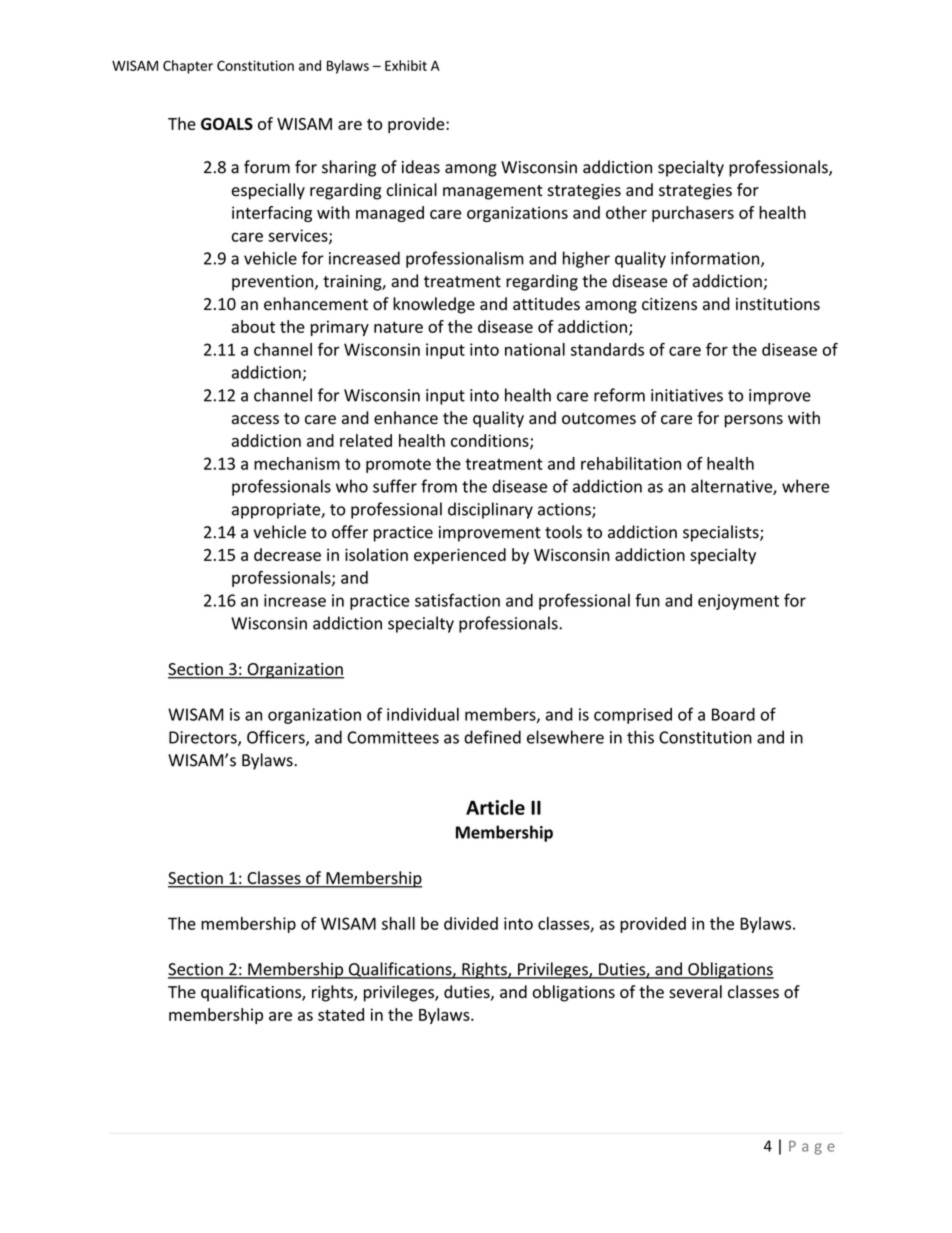 The image size is (952, 1233). What do you see at coordinates (227, 124) in the screenshot?
I see `GOALS` at bounding box center [227, 124].
